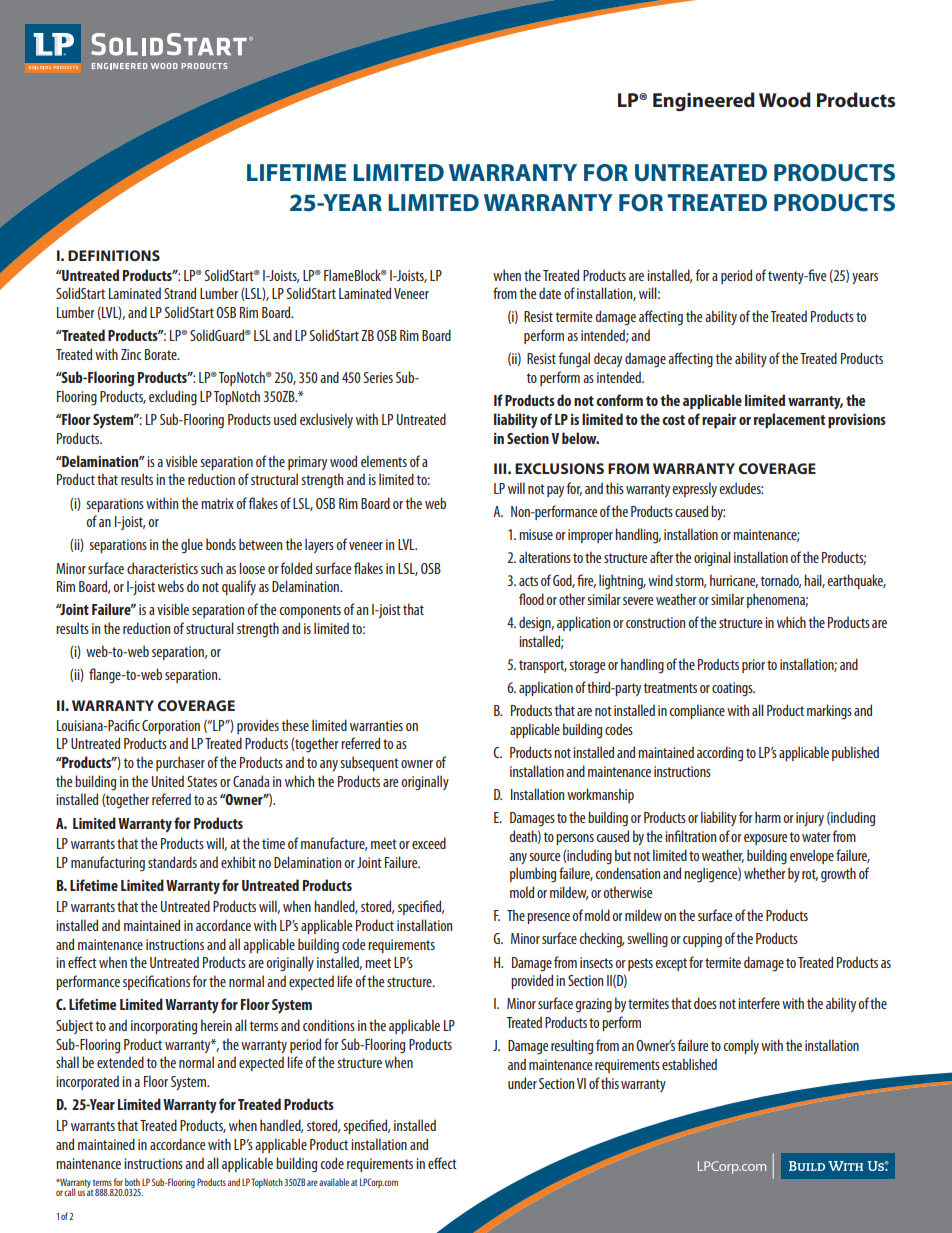 The height and width of the image is (1233, 952). I want to click on DEFINITIONS, so click(114, 255).
